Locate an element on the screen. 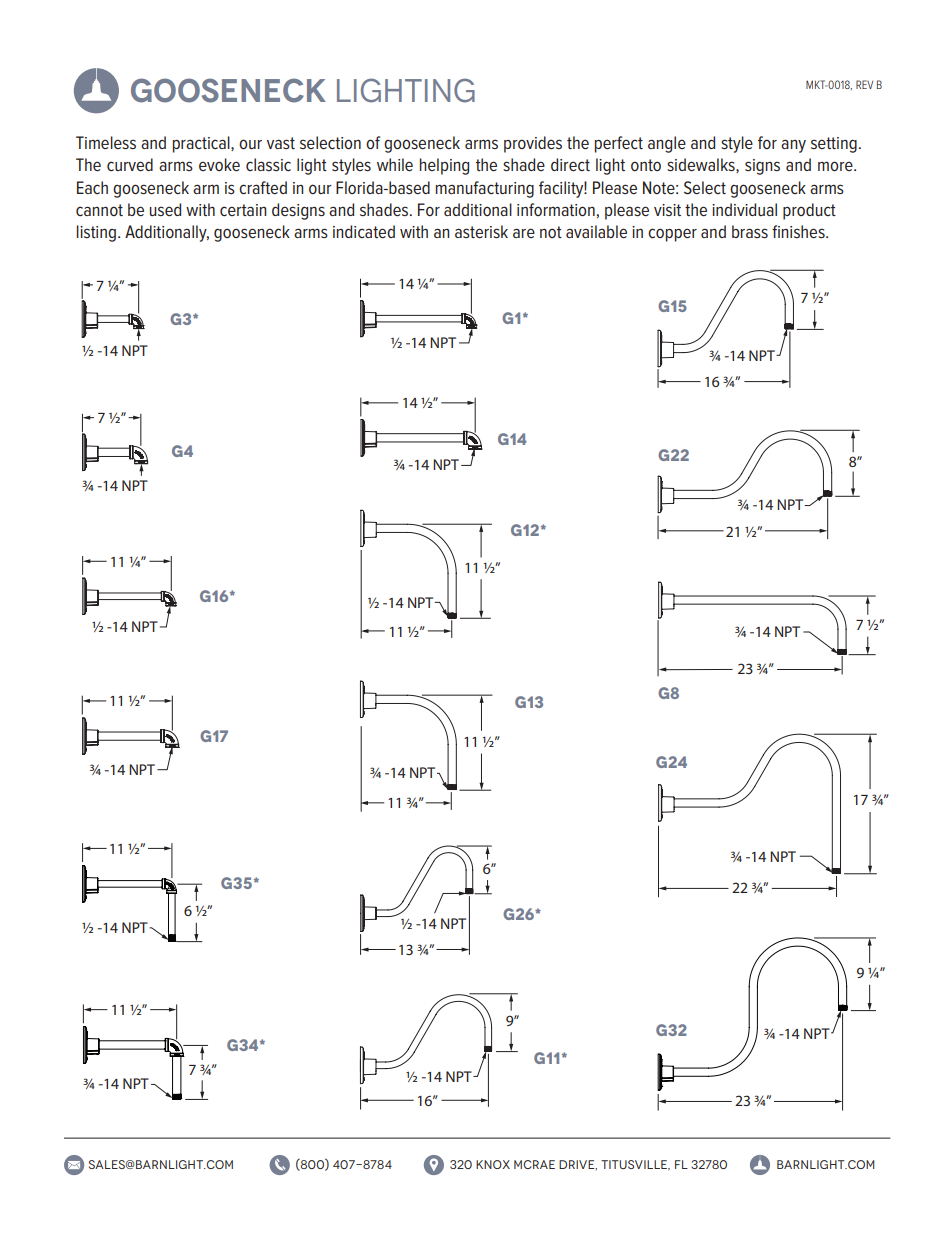  brass is located at coordinates (750, 231).
